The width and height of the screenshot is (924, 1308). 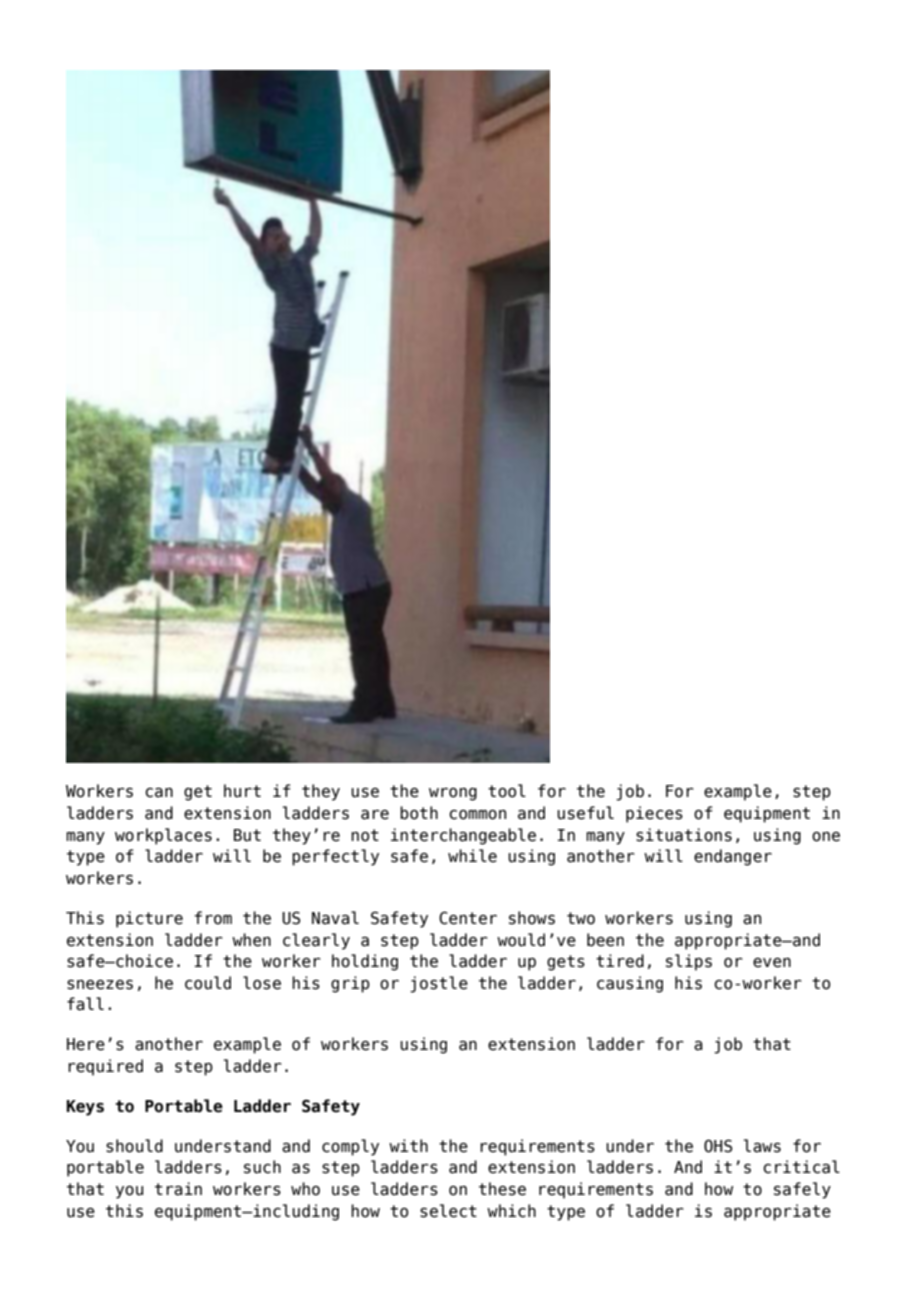 What do you see at coordinates (453, 794) in the screenshot?
I see `wrong` at bounding box center [453, 794].
